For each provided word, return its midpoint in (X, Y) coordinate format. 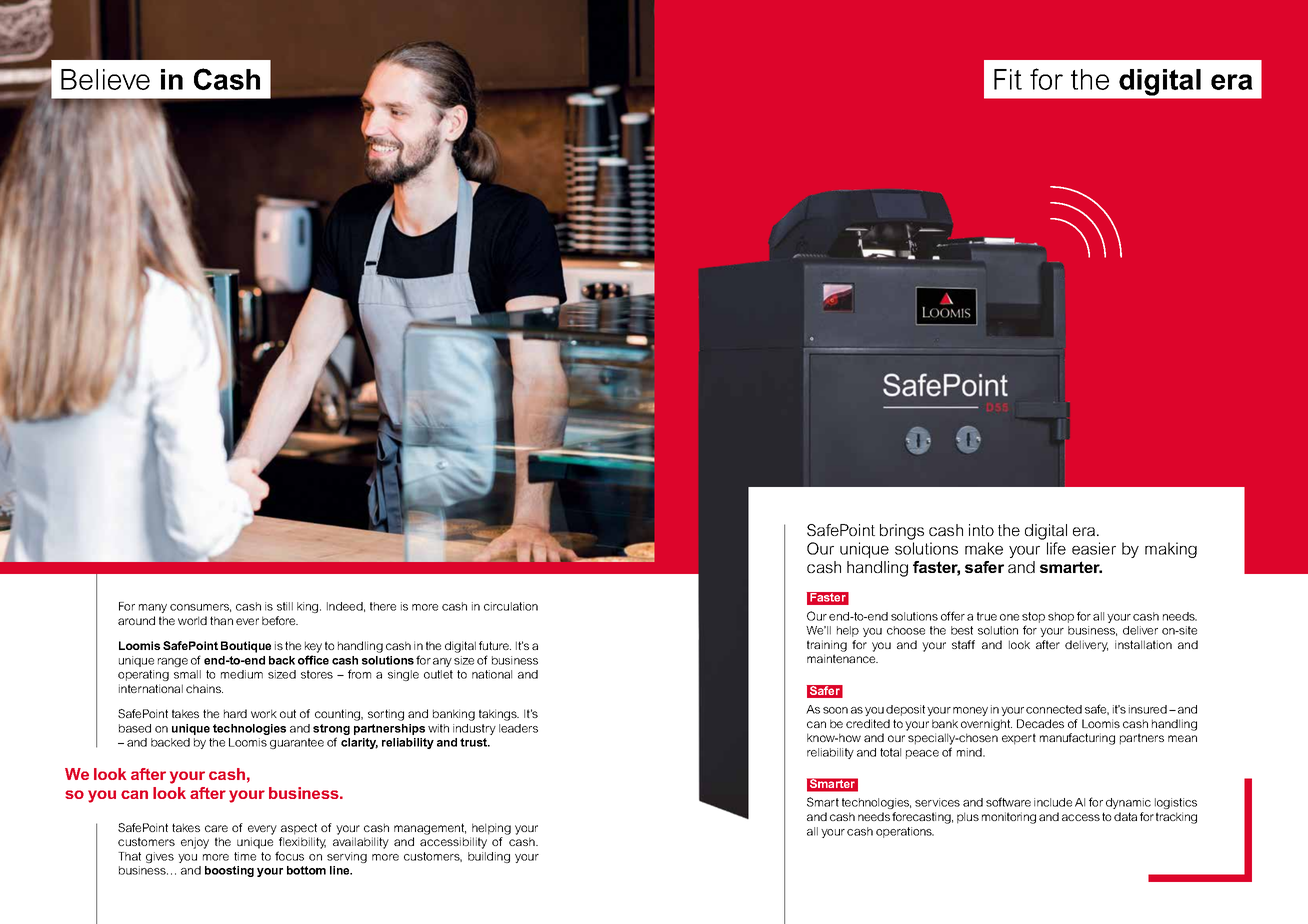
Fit (1008, 79)
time (245, 856)
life (1056, 548)
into (981, 530)
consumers (200, 608)
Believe (105, 79)
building (489, 857)
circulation (511, 606)
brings (902, 532)
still (285, 606)
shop (1061, 617)
